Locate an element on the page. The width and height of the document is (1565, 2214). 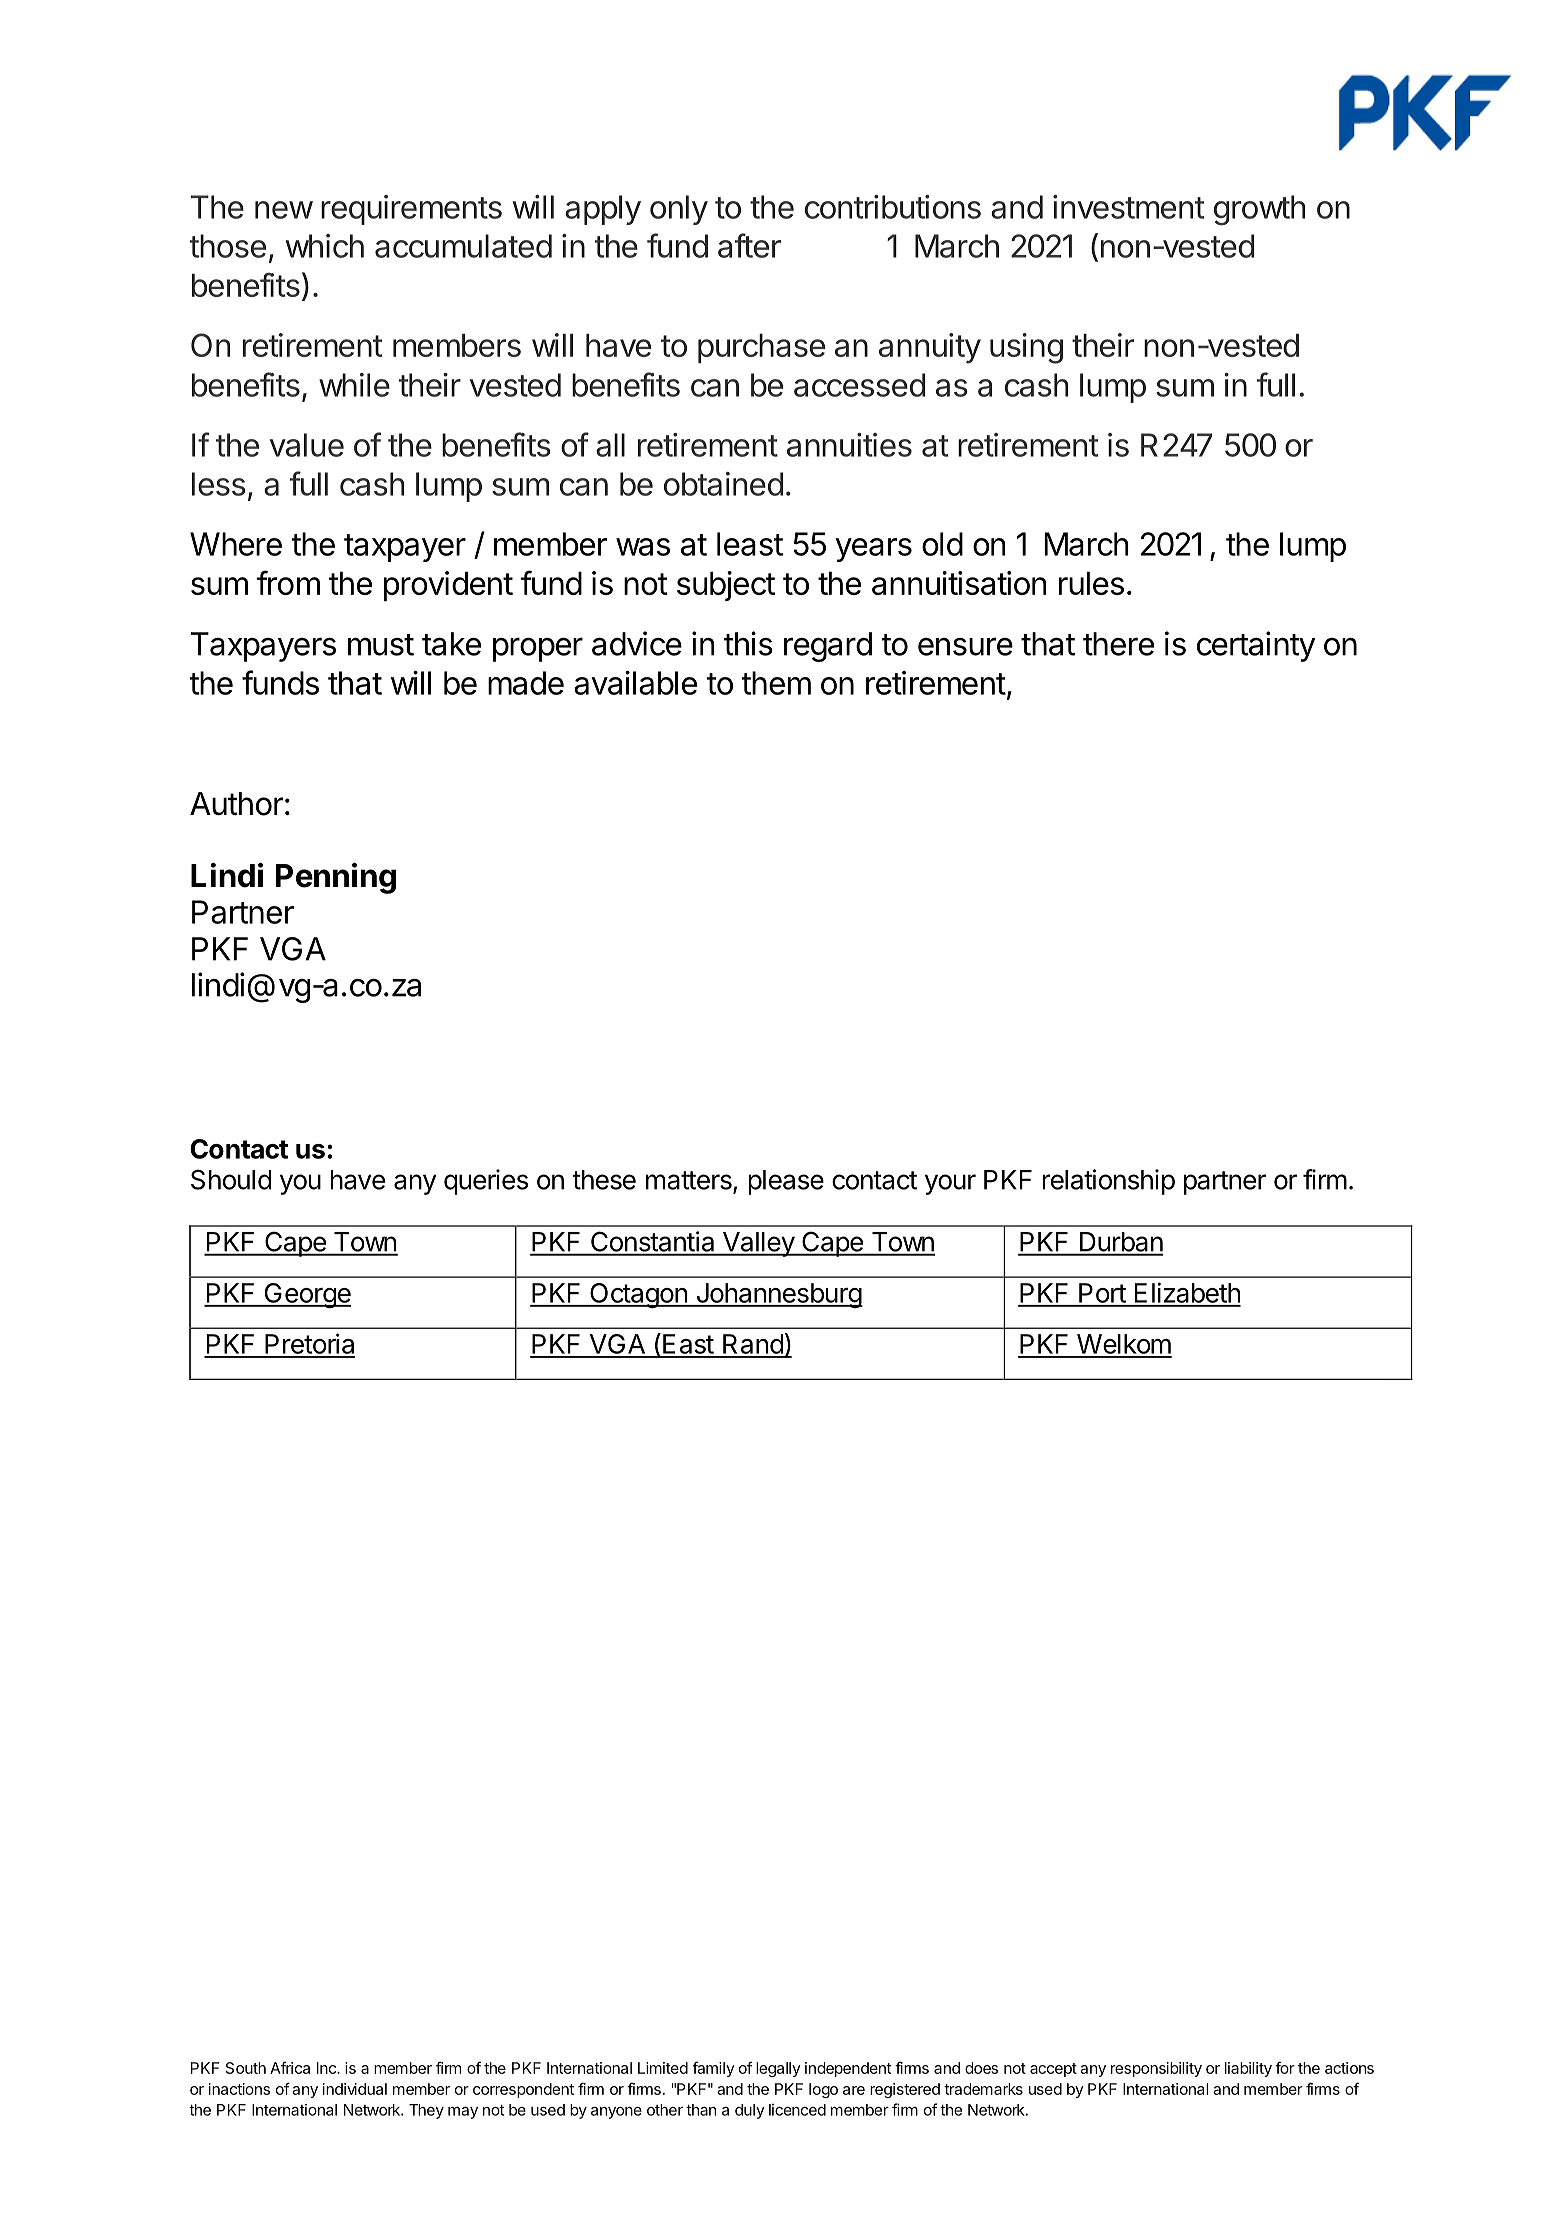
there is located at coordinates (1118, 644).
